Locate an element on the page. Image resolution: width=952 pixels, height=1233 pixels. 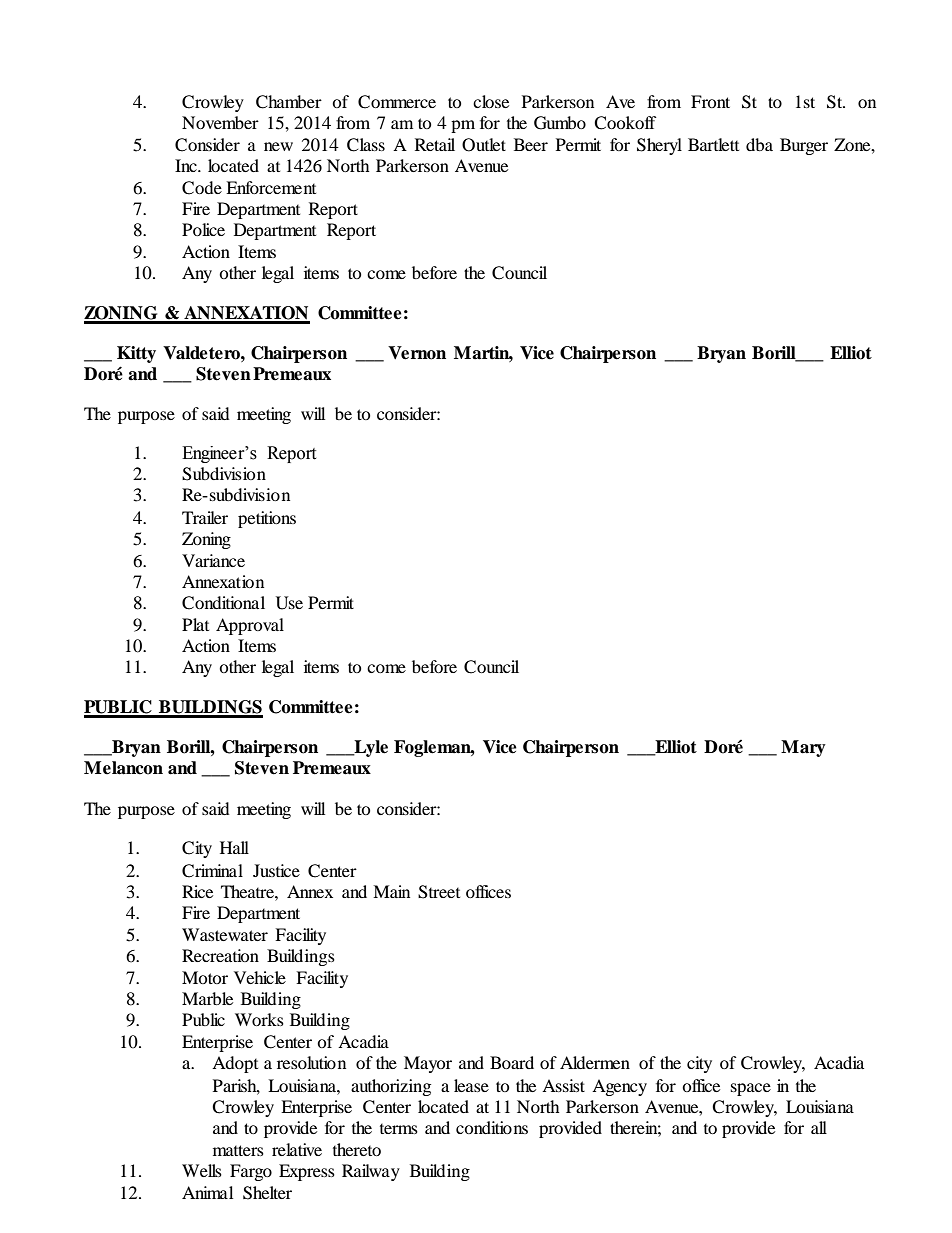
Bartlett is located at coordinates (713, 144).
